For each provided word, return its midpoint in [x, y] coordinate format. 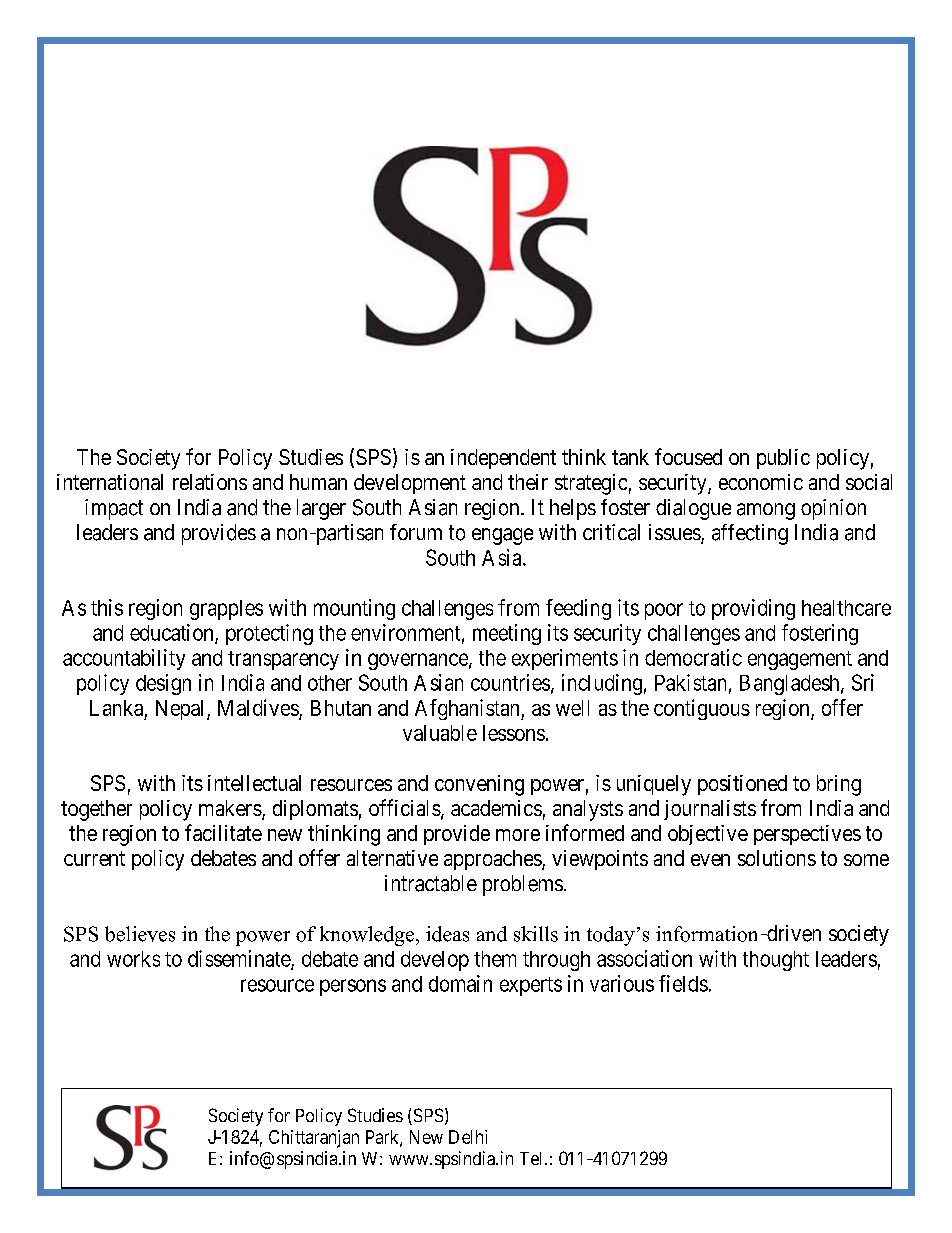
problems [523, 885]
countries [510, 682]
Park [383, 1138]
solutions [777, 858]
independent [503, 459]
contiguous [702, 709]
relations [210, 482]
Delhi [468, 1137]
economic [761, 482]
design [163, 684]
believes [140, 934]
